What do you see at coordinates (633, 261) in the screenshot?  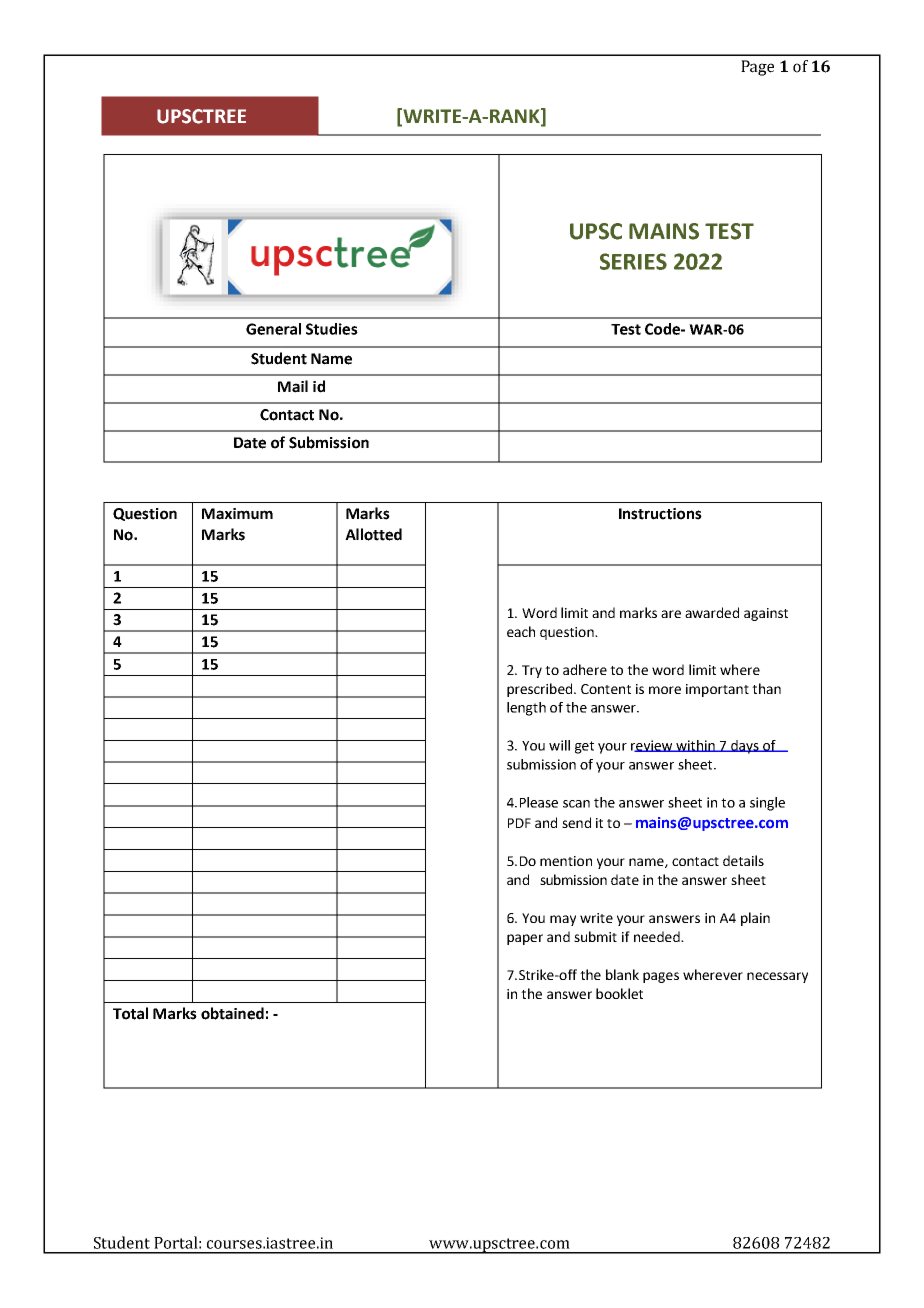 I see `SERIES` at bounding box center [633, 261].
